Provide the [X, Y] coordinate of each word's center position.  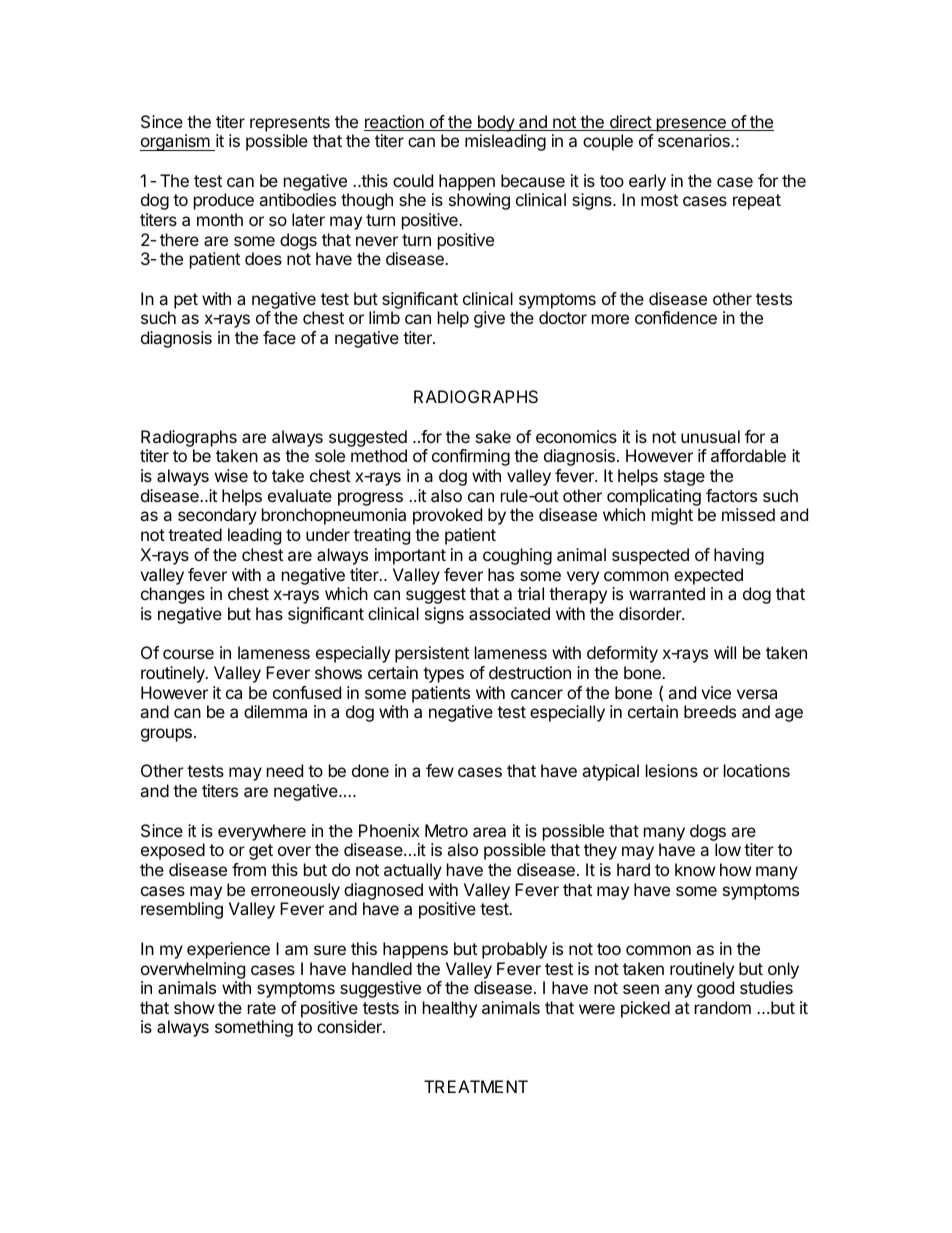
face [279, 337]
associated [509, 613]
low [728, 849]
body [495, 123]
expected [708, 576]
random [723, 1007]
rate [262, 1008]
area [489, 832]
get [261, 852]
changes [173, 595]
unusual [710, 436]
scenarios [695, 140]
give [489, 319]
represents [290, 124]
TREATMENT [476, 1086]
